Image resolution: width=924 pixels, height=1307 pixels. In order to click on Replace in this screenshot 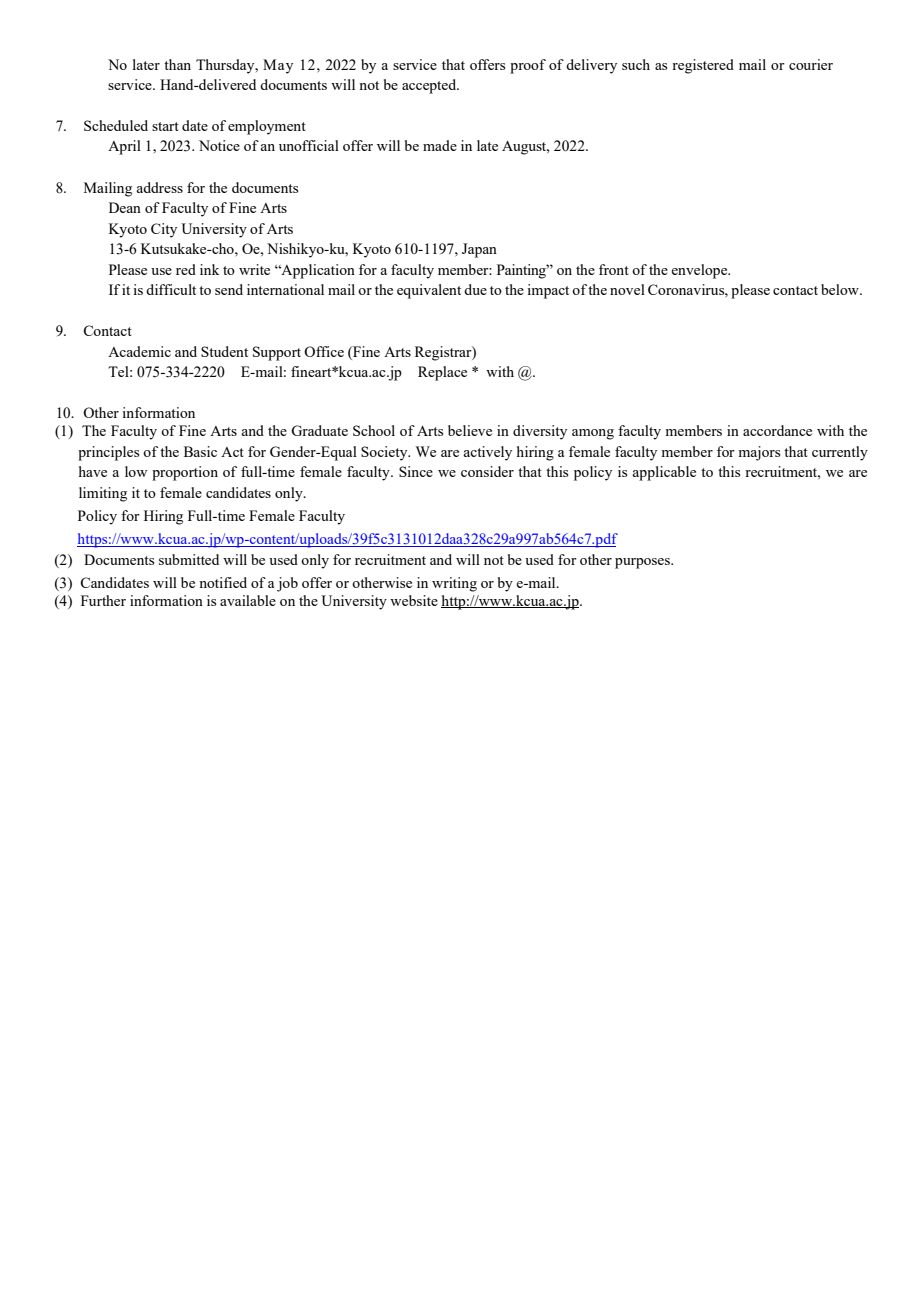, I will do `click(442, 373)`.
